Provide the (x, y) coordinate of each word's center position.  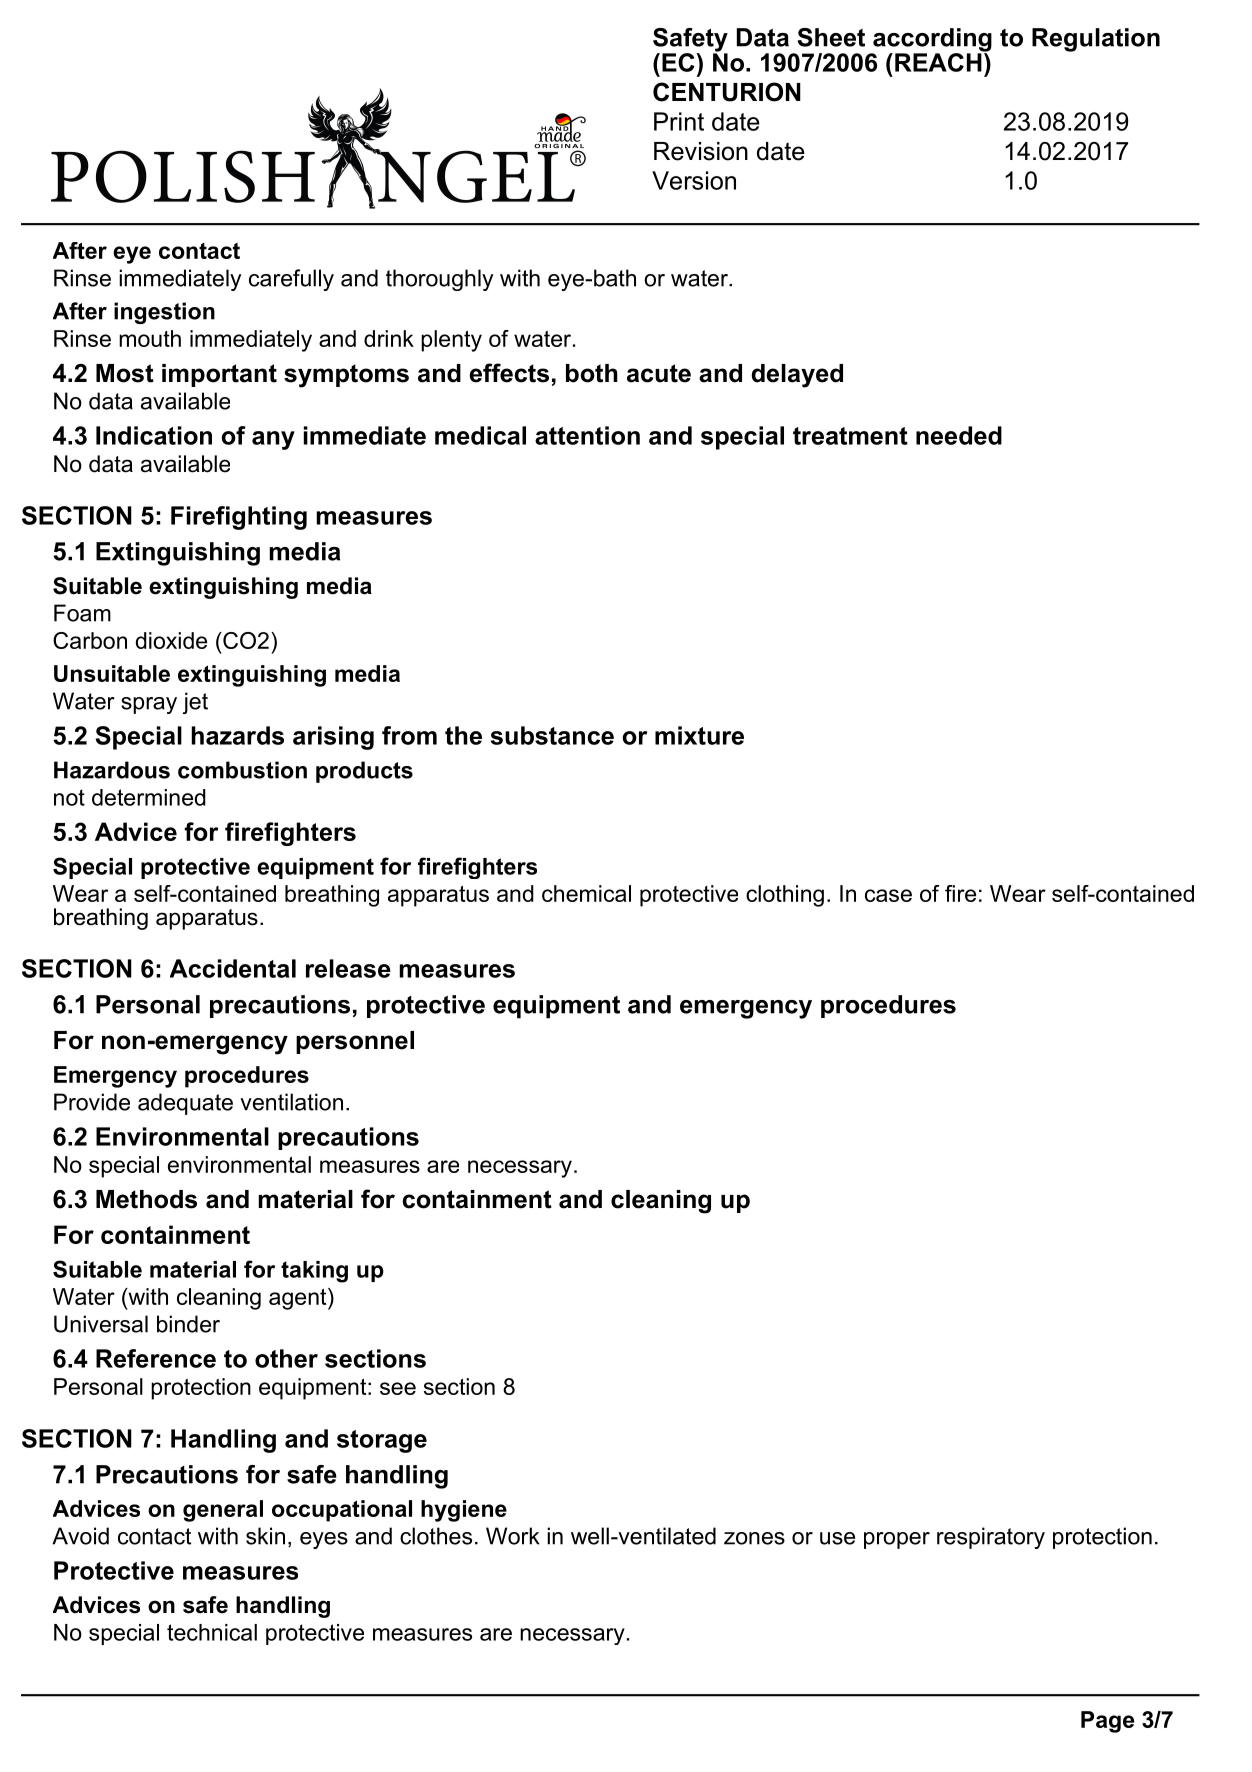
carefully (291, 280)
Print (679, 121)
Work (513, 1536)
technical (212, 1632)
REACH (939, 61)
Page (1107, 1722)
